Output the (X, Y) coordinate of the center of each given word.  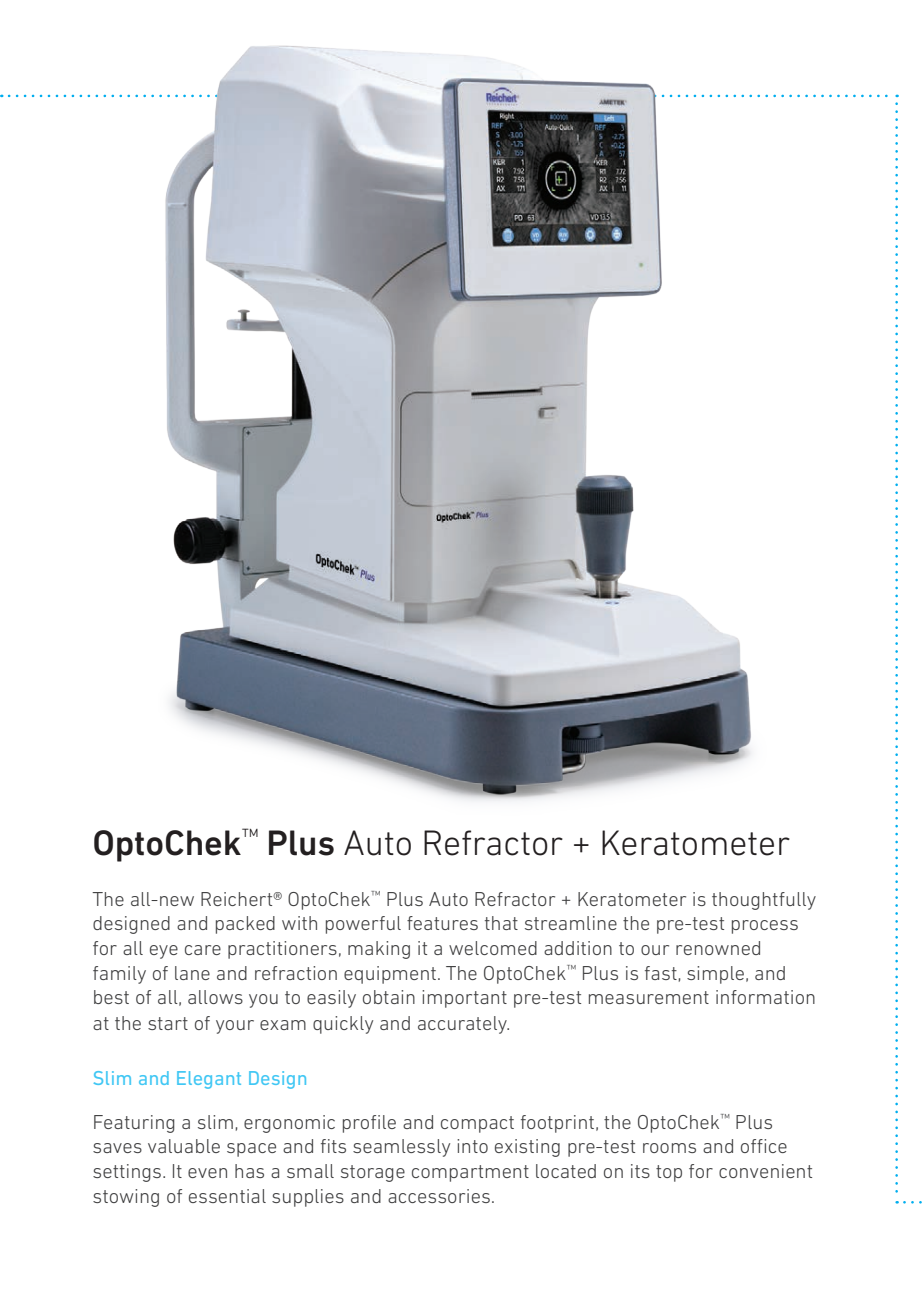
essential (227, 1196)
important (464, 999)
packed (245, 925)
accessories (439, 1196)
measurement (649, 997)
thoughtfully (764, 901)
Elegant (209, 1080)
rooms (669, 1148)
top (669, 1173)
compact (477, 1124)
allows (215, 997)
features (442, 923)
